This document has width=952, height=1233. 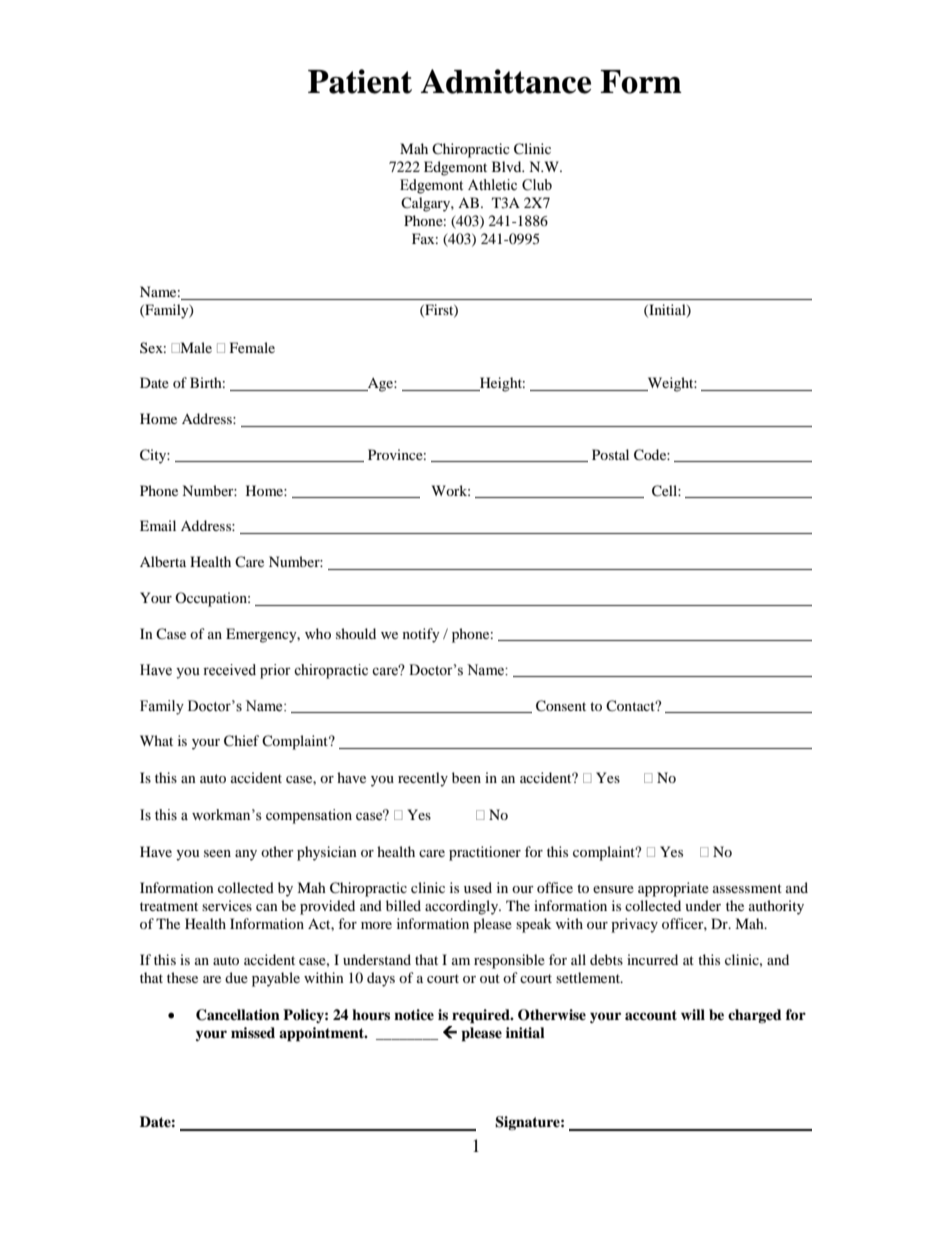 What do you see at coordinates (158, 525) in the document?
I see `Email` at bounding box center [158, 525].
